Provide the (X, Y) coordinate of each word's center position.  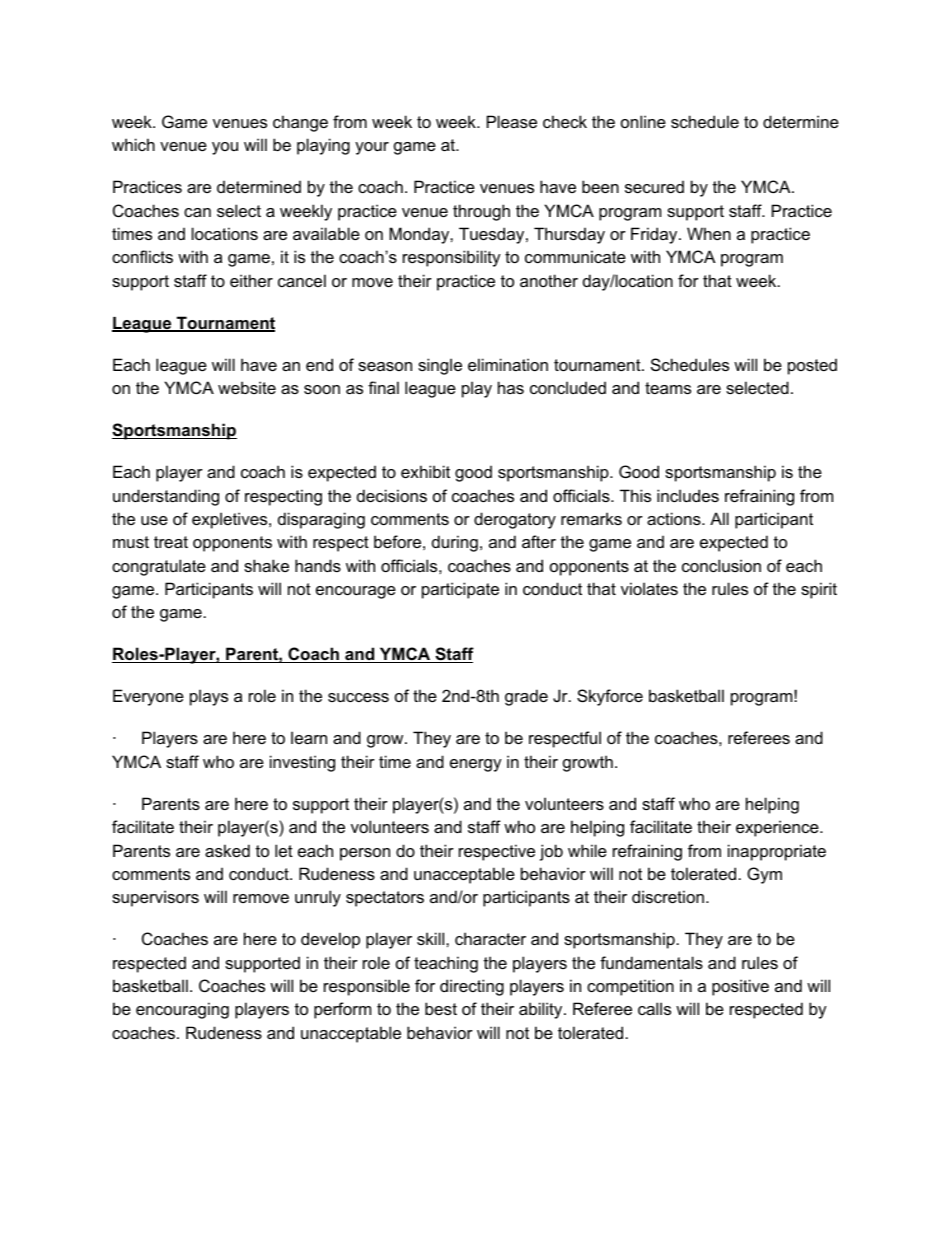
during (455, 543)
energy (476, 765)
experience (778, 828)
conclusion (721, 565)
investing (302, 763)
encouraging (182, 1010)
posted (812, 366)
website (247, 387)
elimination (508, 364)
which (133, 144)
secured (654, 186)
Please (512, 121)
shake (266, 565)
